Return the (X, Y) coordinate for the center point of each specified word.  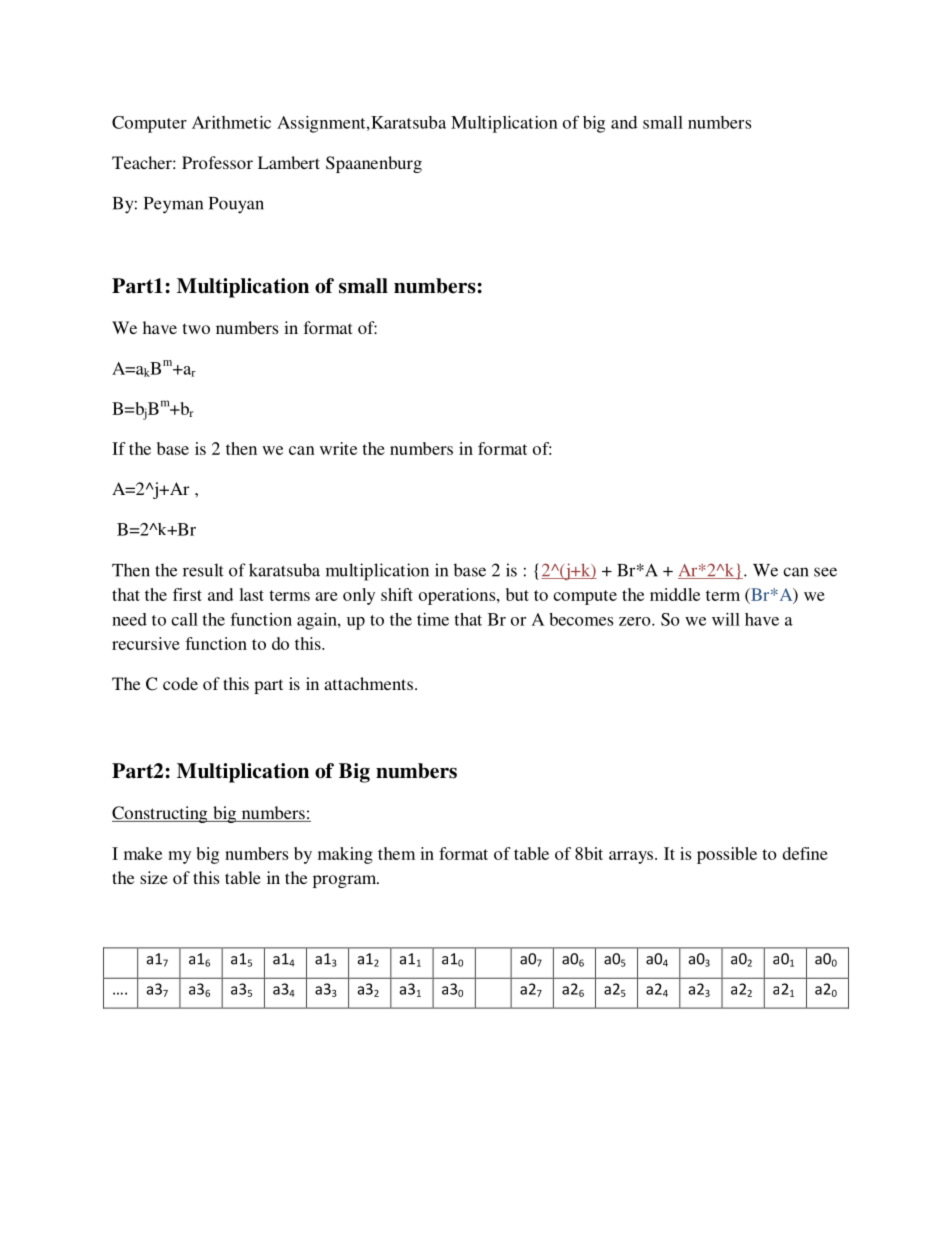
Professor (217, 162)
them (396, 853)
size (154, 877)
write (338, 448)
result (203, 570)
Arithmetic (231, 122)
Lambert (289, 162)
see (825, 572)
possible (727, 855)
